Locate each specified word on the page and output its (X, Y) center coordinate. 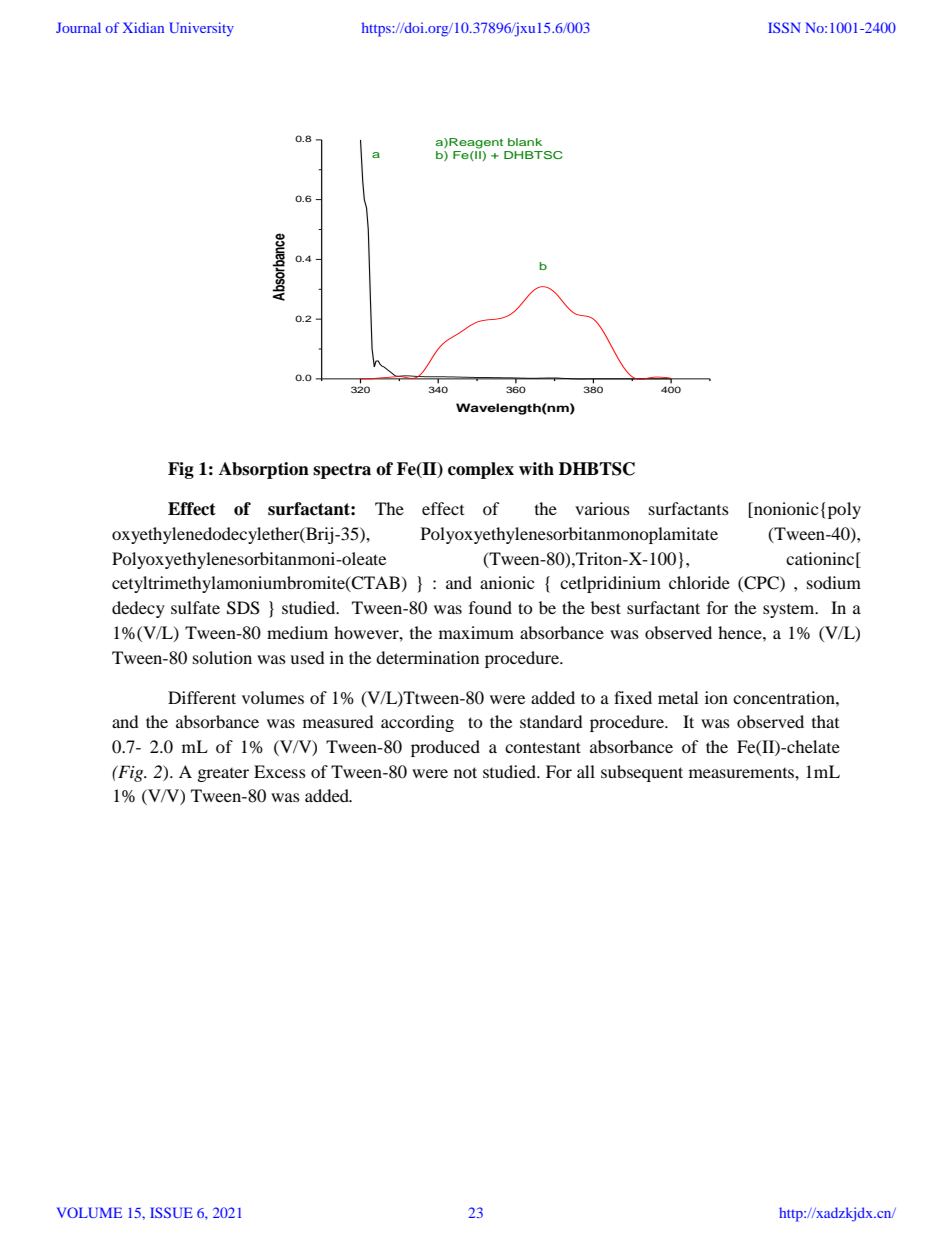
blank (525, 142)
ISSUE (171, 1212)
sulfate (195, 607)
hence (741, 632)
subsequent (642, 773)
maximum (476, 632)
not (465, 772)
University (201, 29)
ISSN (784, 27)
